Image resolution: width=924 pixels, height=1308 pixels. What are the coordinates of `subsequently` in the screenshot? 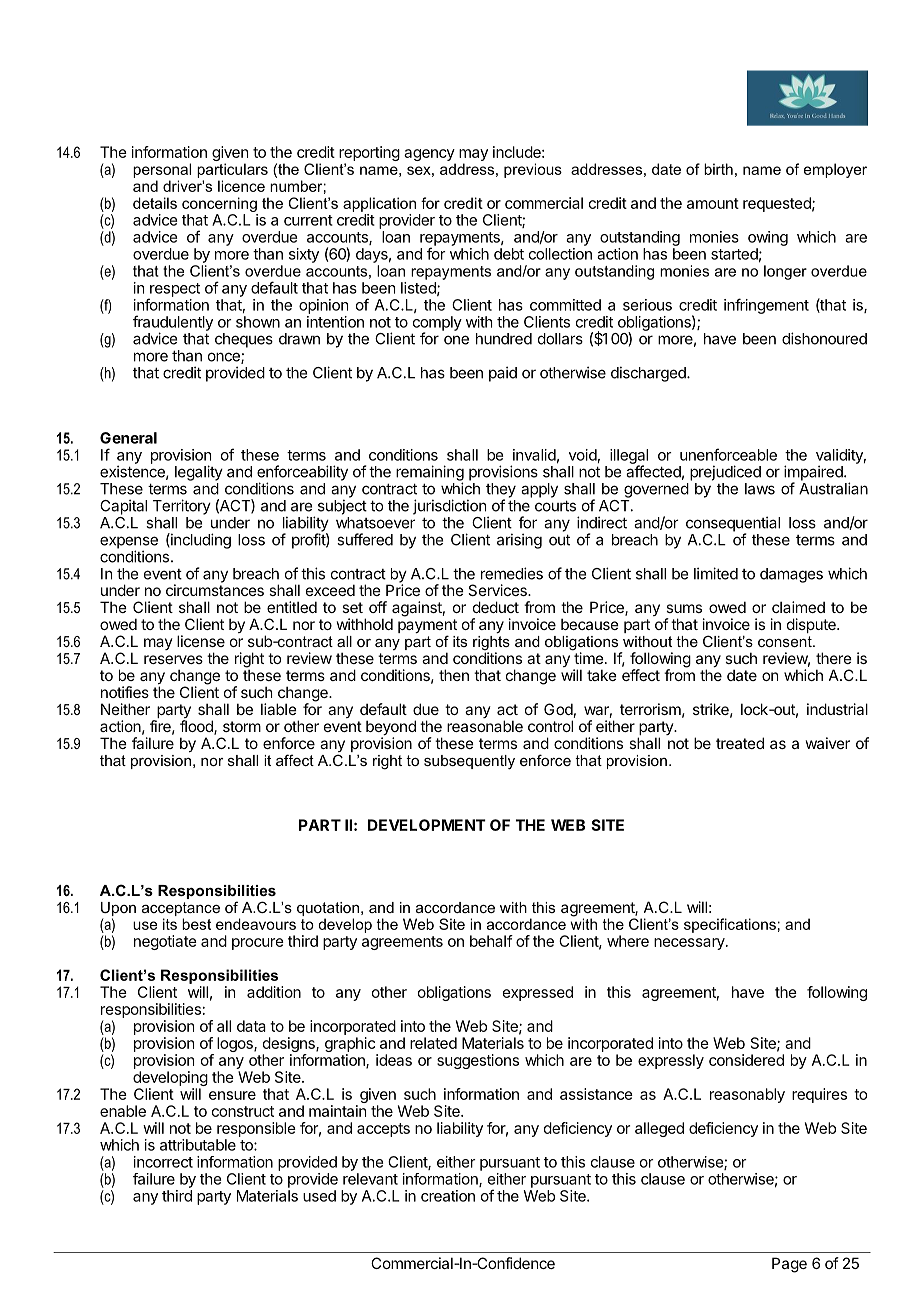 It's located at (469, 762).
